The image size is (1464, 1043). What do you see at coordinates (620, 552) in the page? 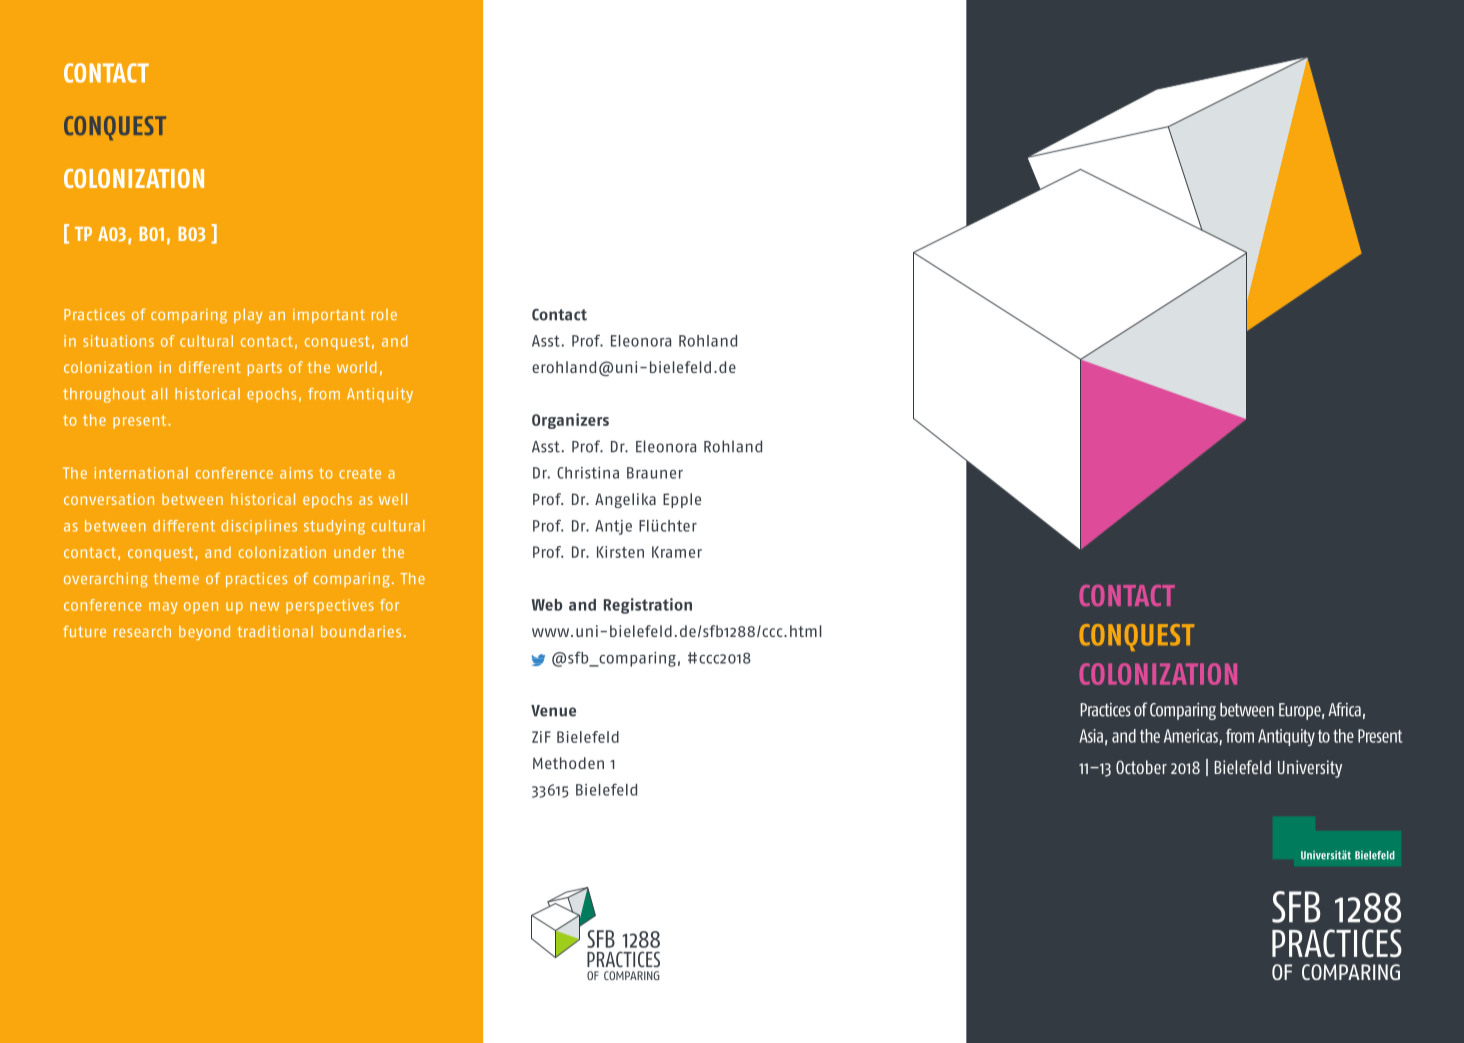
I see `Kirsten` at bounding box center [620, 552].
